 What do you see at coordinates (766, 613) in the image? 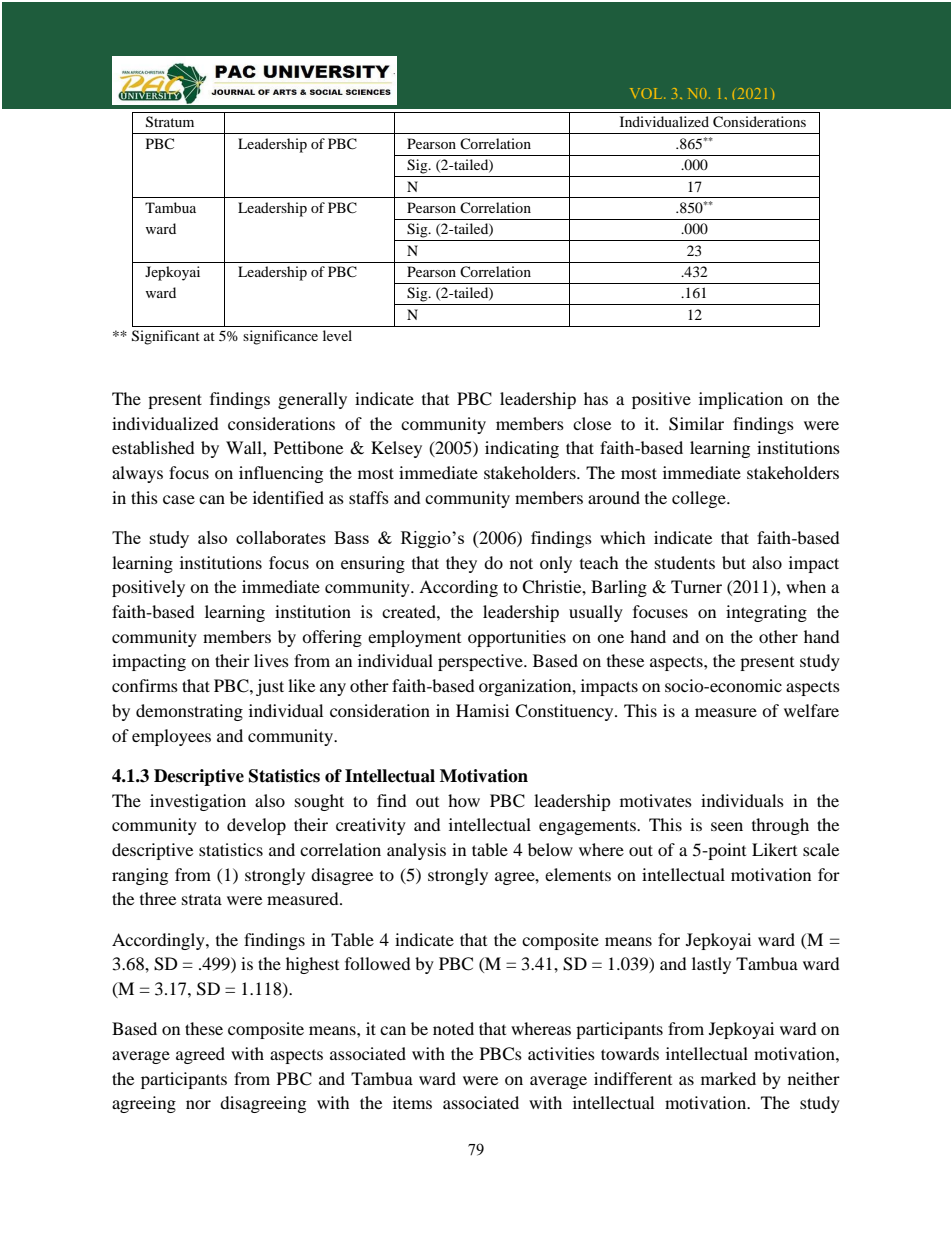
I see `integrating` at bounding box center [766, 613].
